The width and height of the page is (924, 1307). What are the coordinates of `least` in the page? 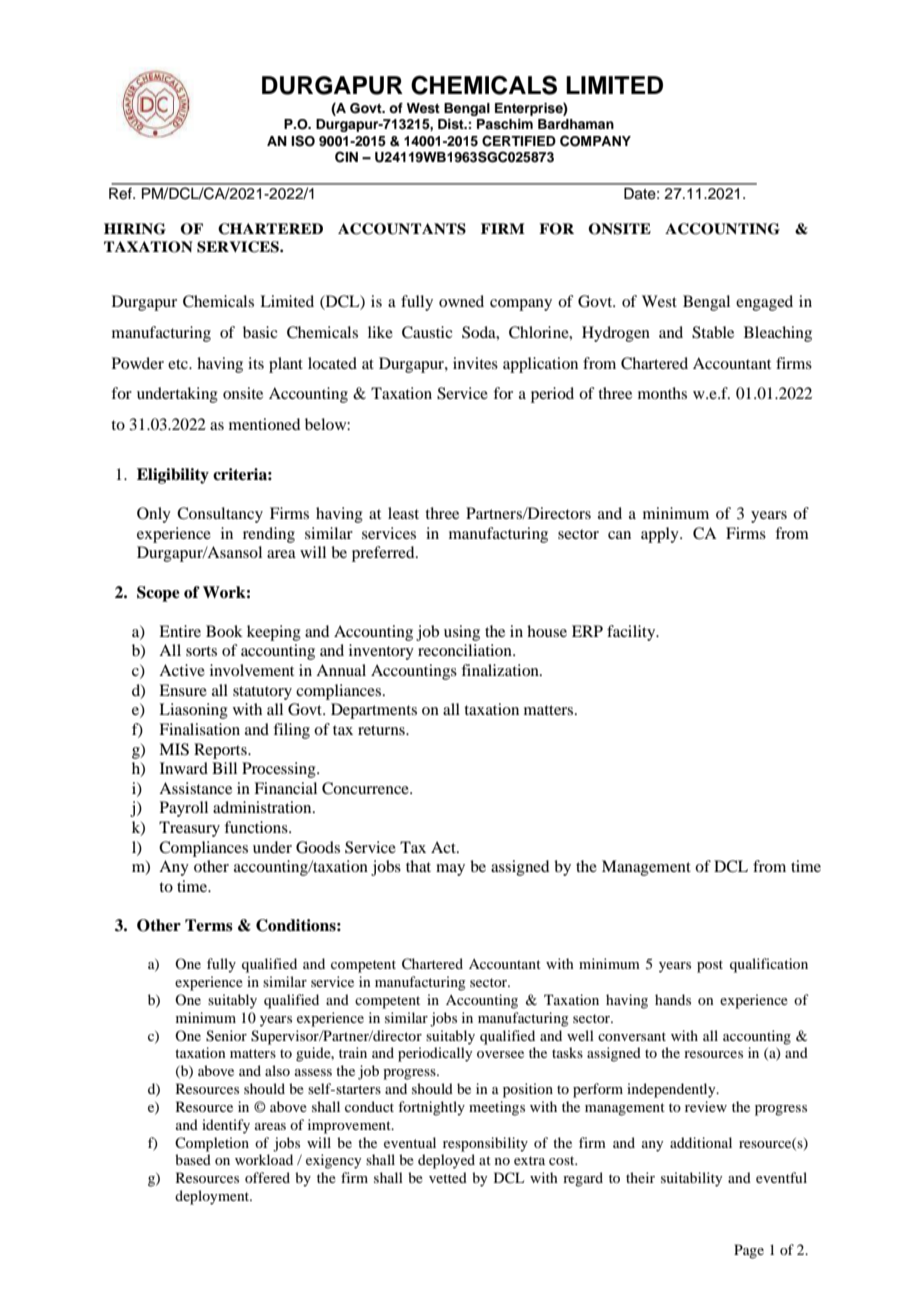 It's located at (403, 513).
